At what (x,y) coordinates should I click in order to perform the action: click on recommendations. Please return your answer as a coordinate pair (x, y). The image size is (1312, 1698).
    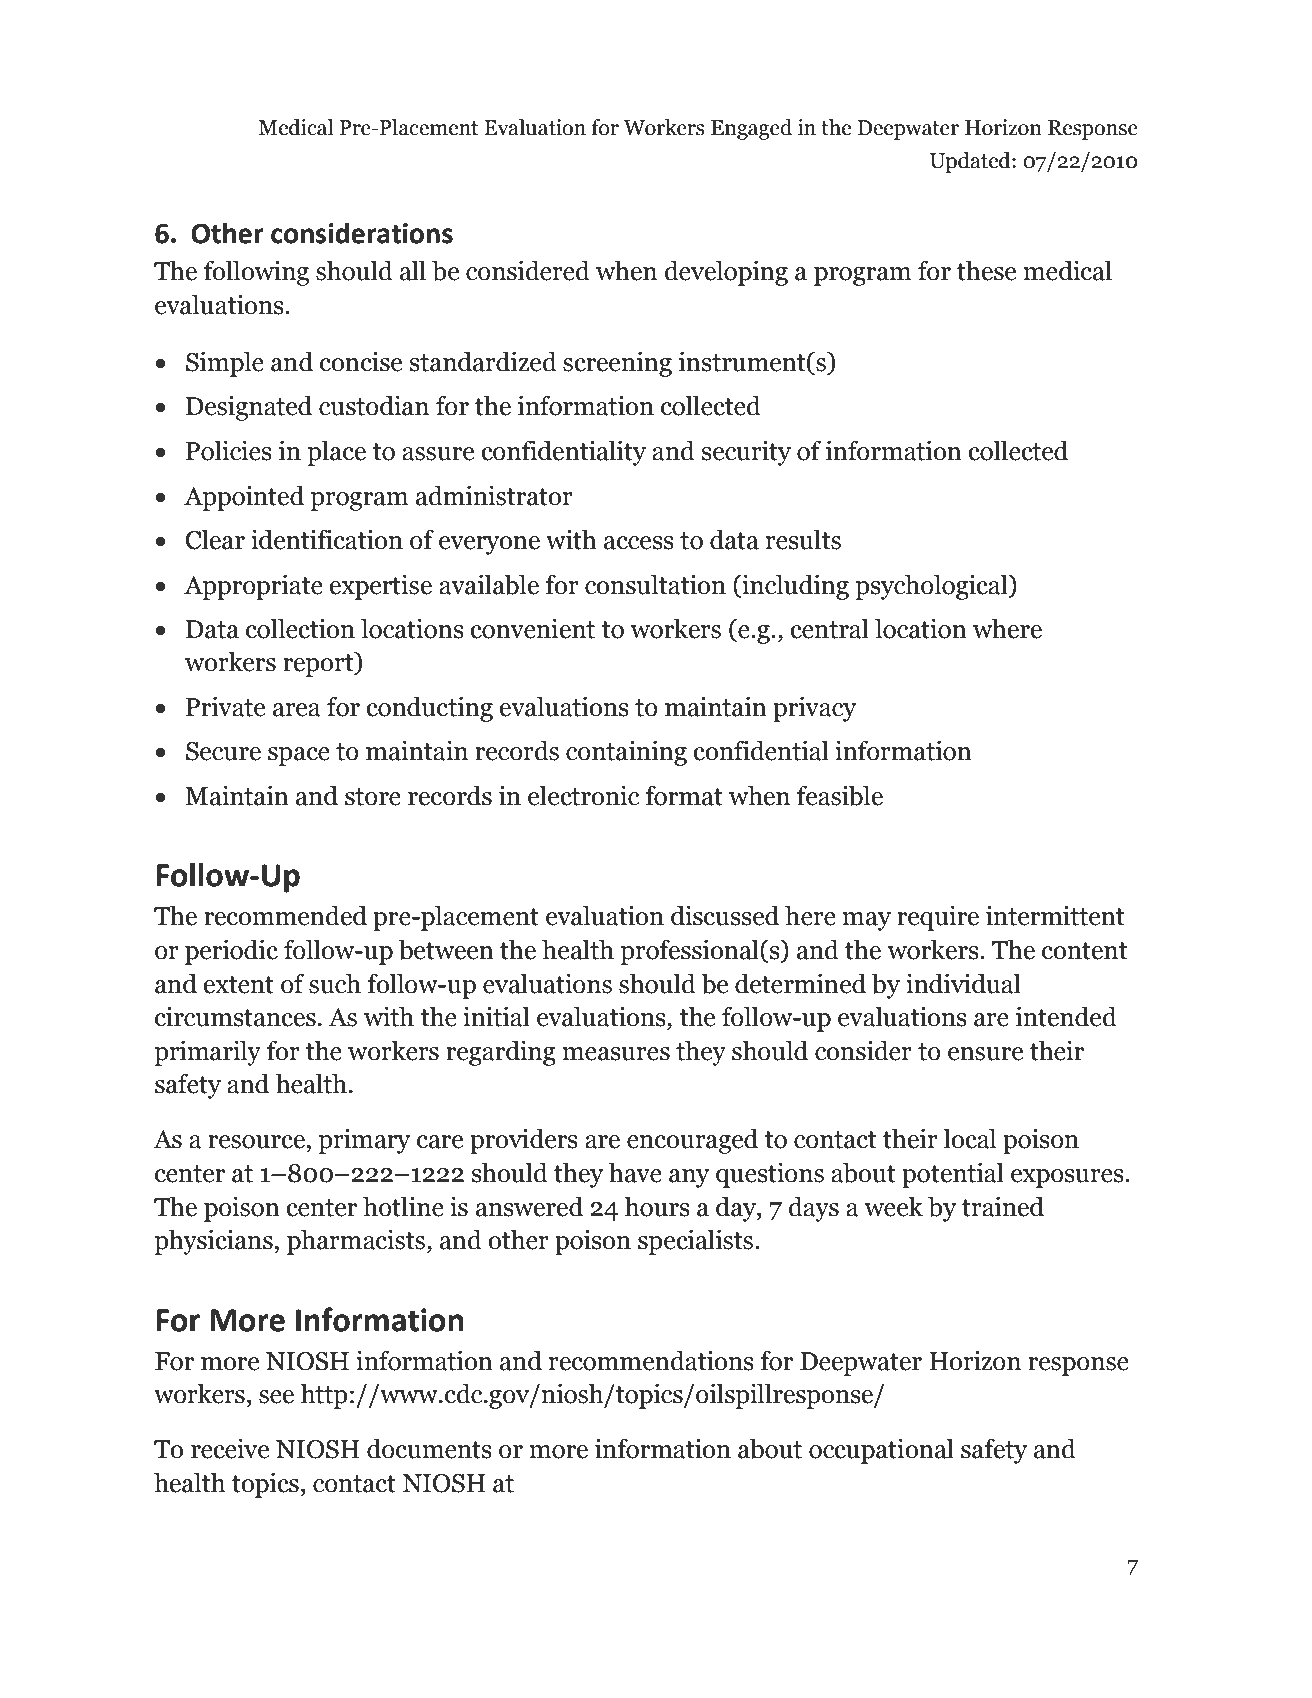
    Looking at the image, I should click on (651, 1360).
